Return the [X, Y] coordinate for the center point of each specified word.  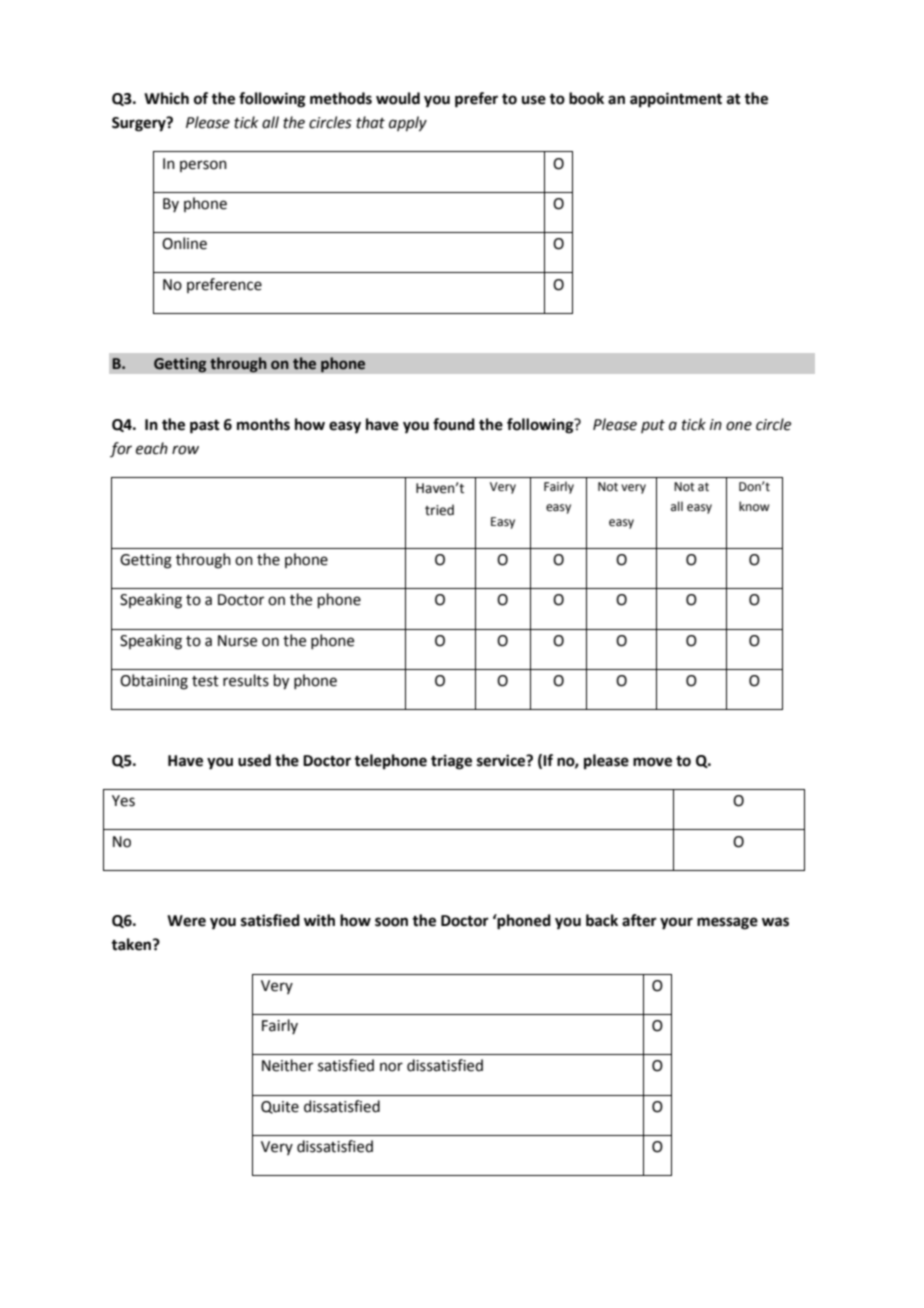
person [203, 166]
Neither [287, 1065]
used [254, 760]
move [652, 762]
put [653, 426]
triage [451, 762]
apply [408, 124]
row [185, 450]
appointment [676, 100]
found [454, 424]
